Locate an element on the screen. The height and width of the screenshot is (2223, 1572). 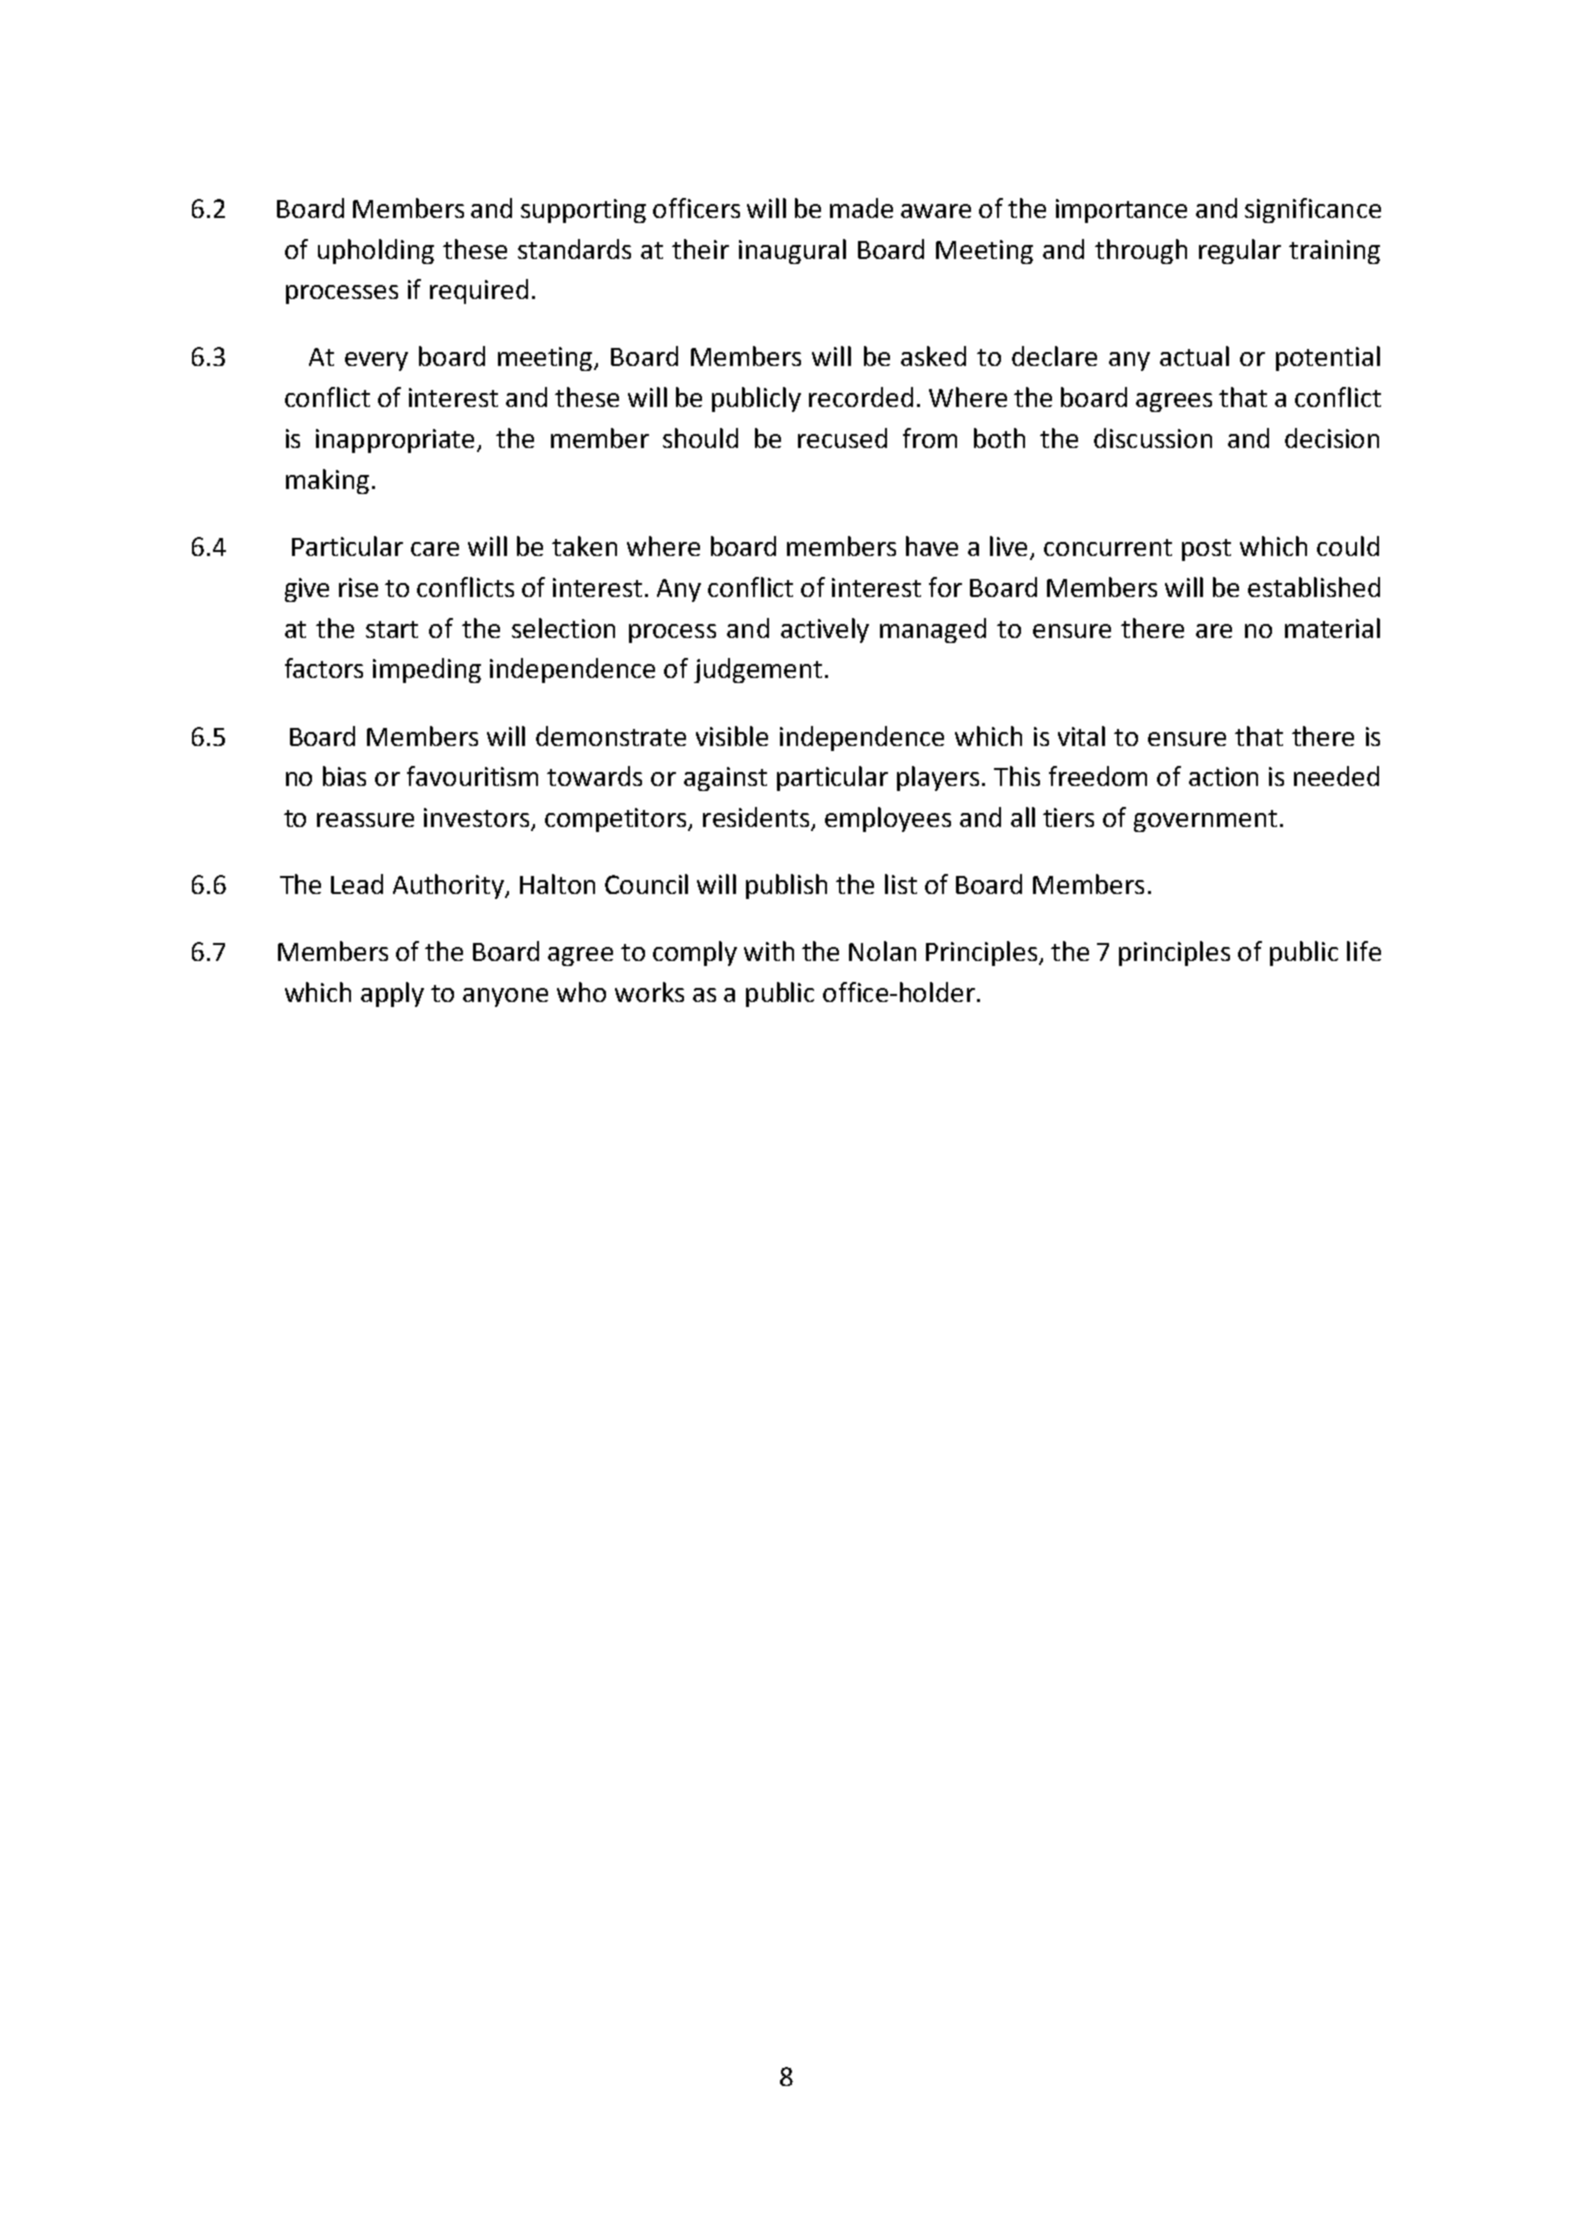
actively is located at coordinates (825, 630).
